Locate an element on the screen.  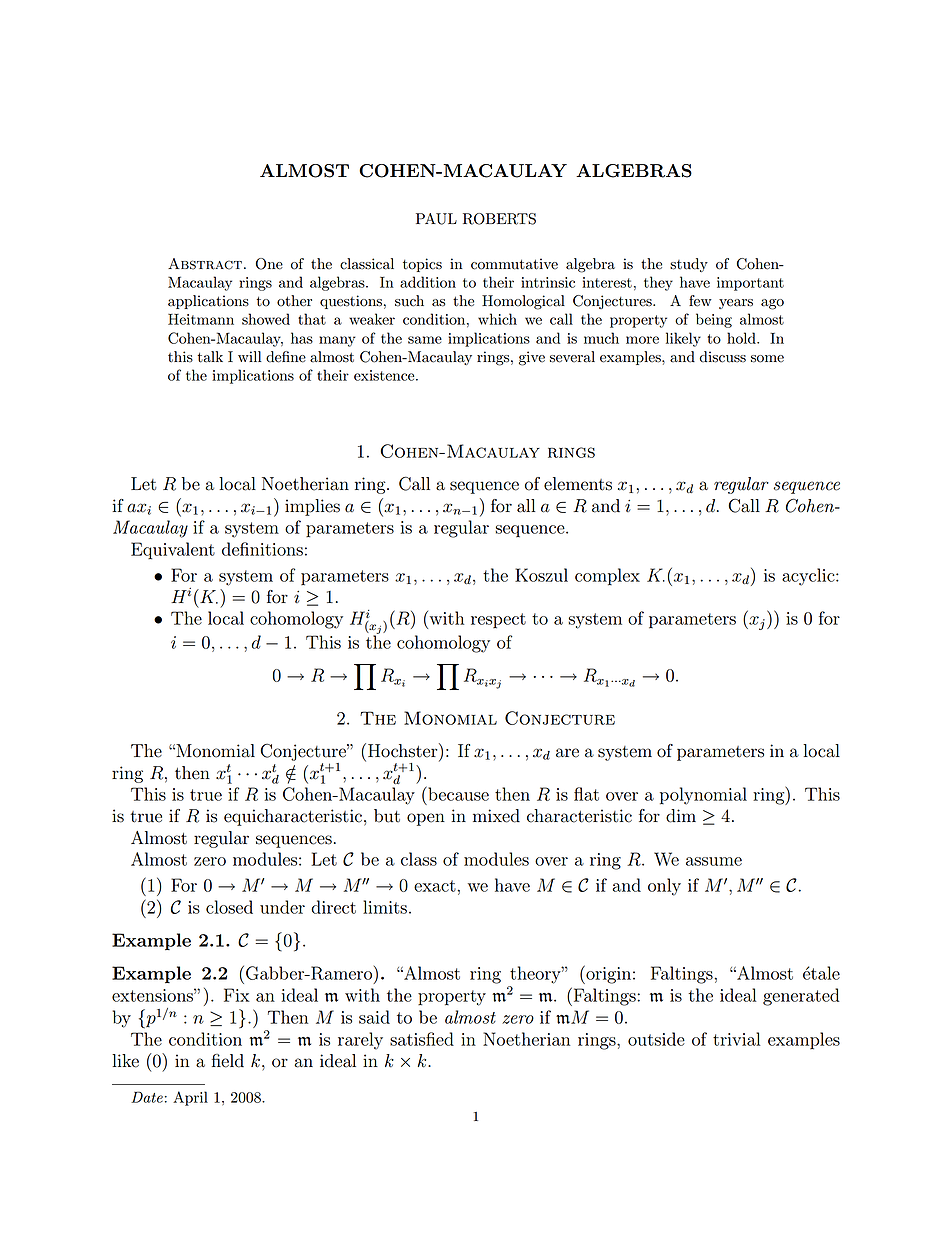
acyclic is located at coordinates (809, 577).
